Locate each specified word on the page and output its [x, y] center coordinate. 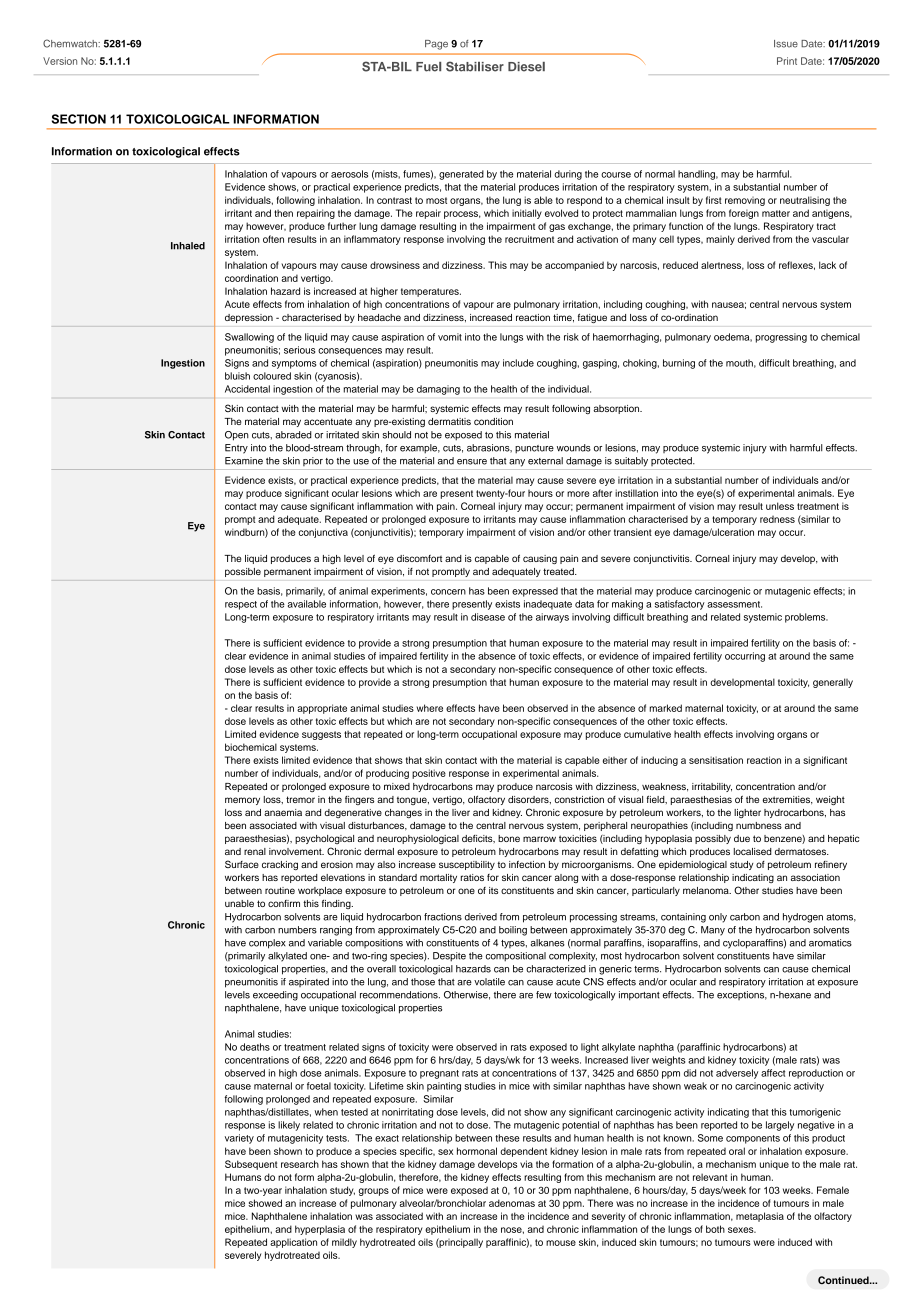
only [718, 918]
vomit [450, 337]
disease [488, 617]
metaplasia [760, 1217]
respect [241, 605]
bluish [237, 376]
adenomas [512, 1203]
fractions [443, 917]
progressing [781, 338]
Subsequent [251, 1165]
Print [787, 61]
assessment [734, 604]
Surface [242, 864]
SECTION [79, 119]
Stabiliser [475, 66]
